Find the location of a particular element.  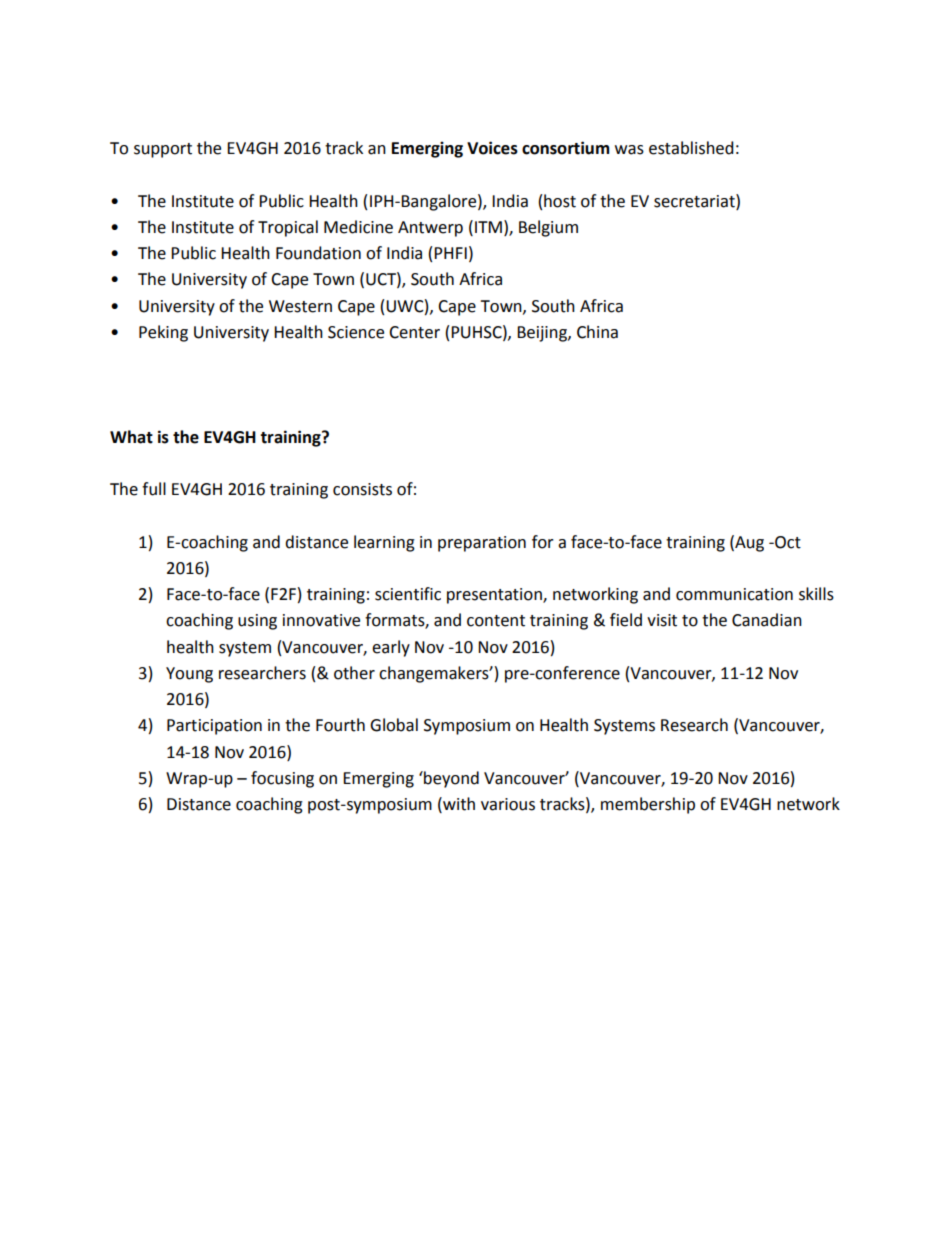

full is located at coordinates (154, 489).
